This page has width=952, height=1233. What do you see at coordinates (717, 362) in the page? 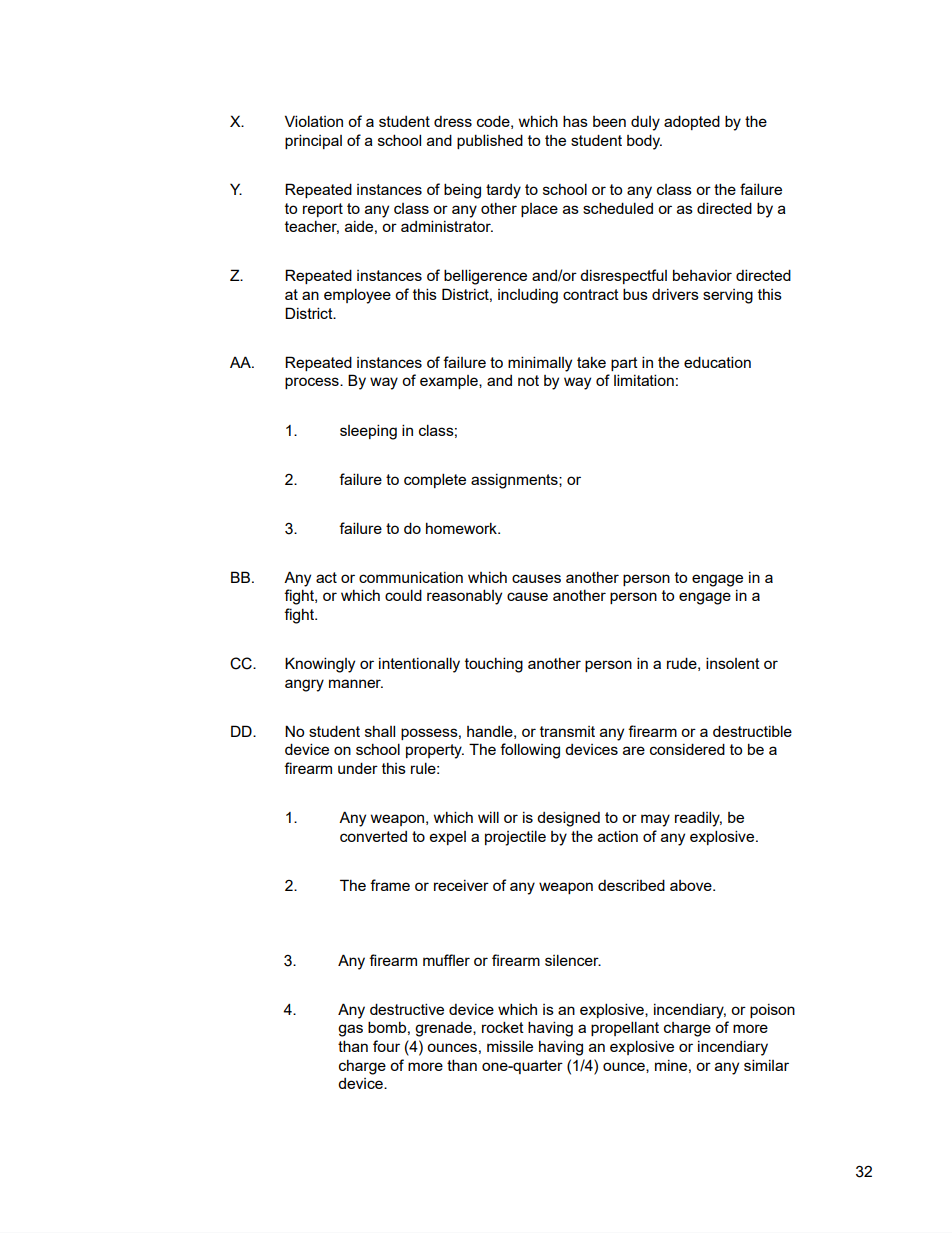
I see `education` at bounding box center [717, 362].
